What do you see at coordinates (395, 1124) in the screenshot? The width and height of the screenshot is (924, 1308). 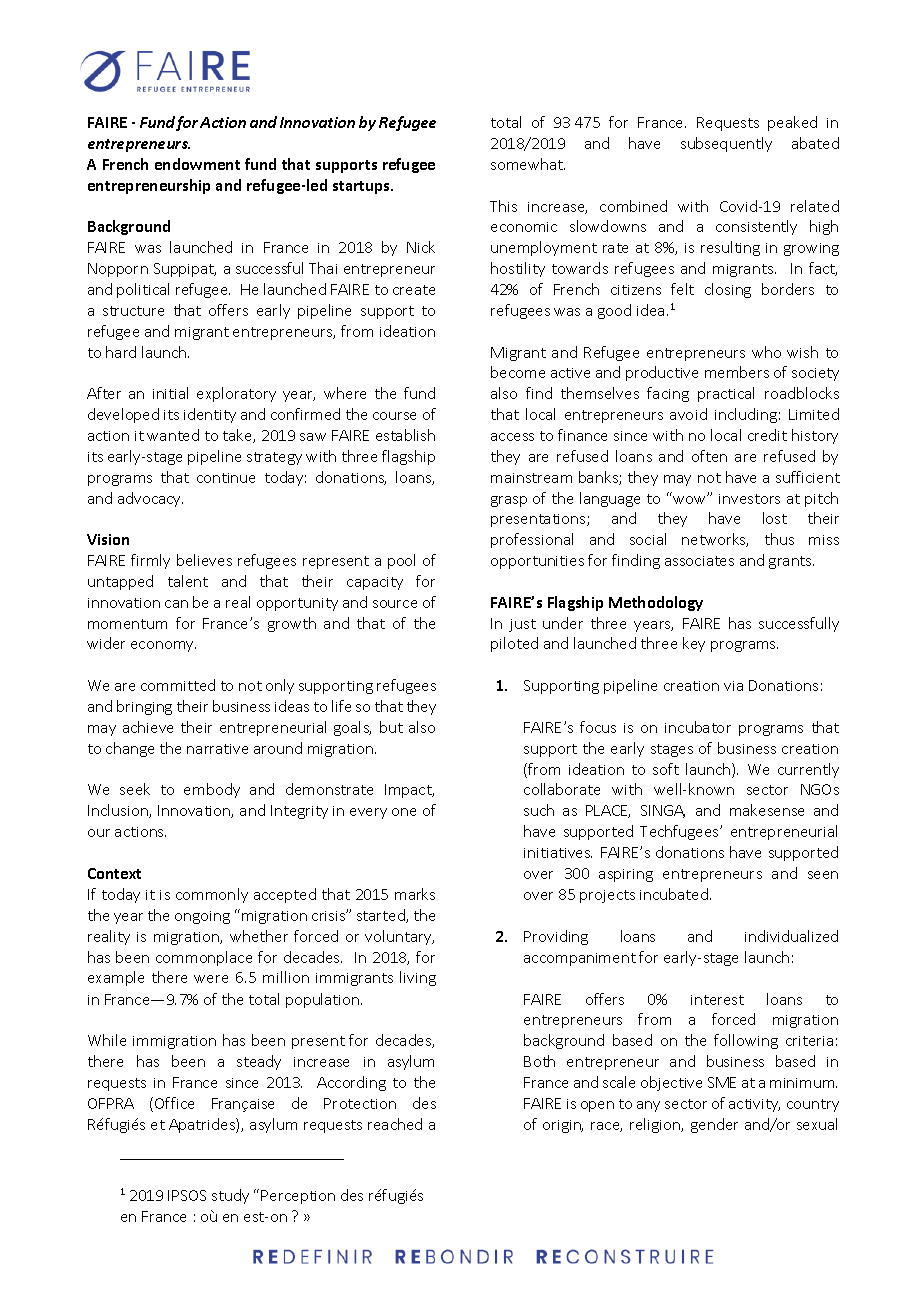 I see `reached` at bounding box center [395, 1124].
